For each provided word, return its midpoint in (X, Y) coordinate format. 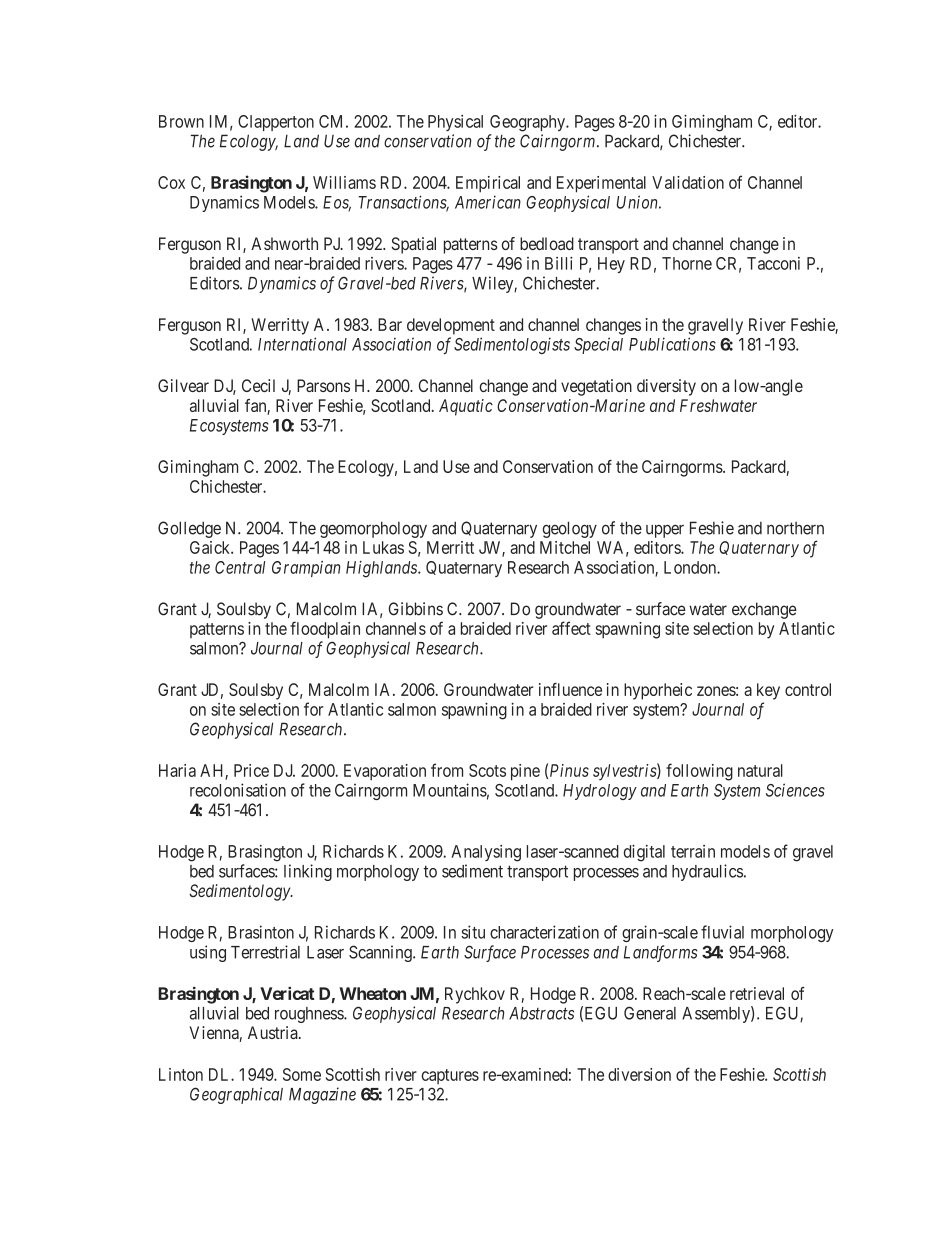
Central (240, 567)
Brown (181, 121)
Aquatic (466, 407)
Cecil (258, 385)
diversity (666, 387)
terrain (693, 851)
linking (308, 872)
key (768, 691)
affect (571, 628)
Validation (688, 182)
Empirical (488, 184)
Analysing (486, 853)
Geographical (236, 1095)
